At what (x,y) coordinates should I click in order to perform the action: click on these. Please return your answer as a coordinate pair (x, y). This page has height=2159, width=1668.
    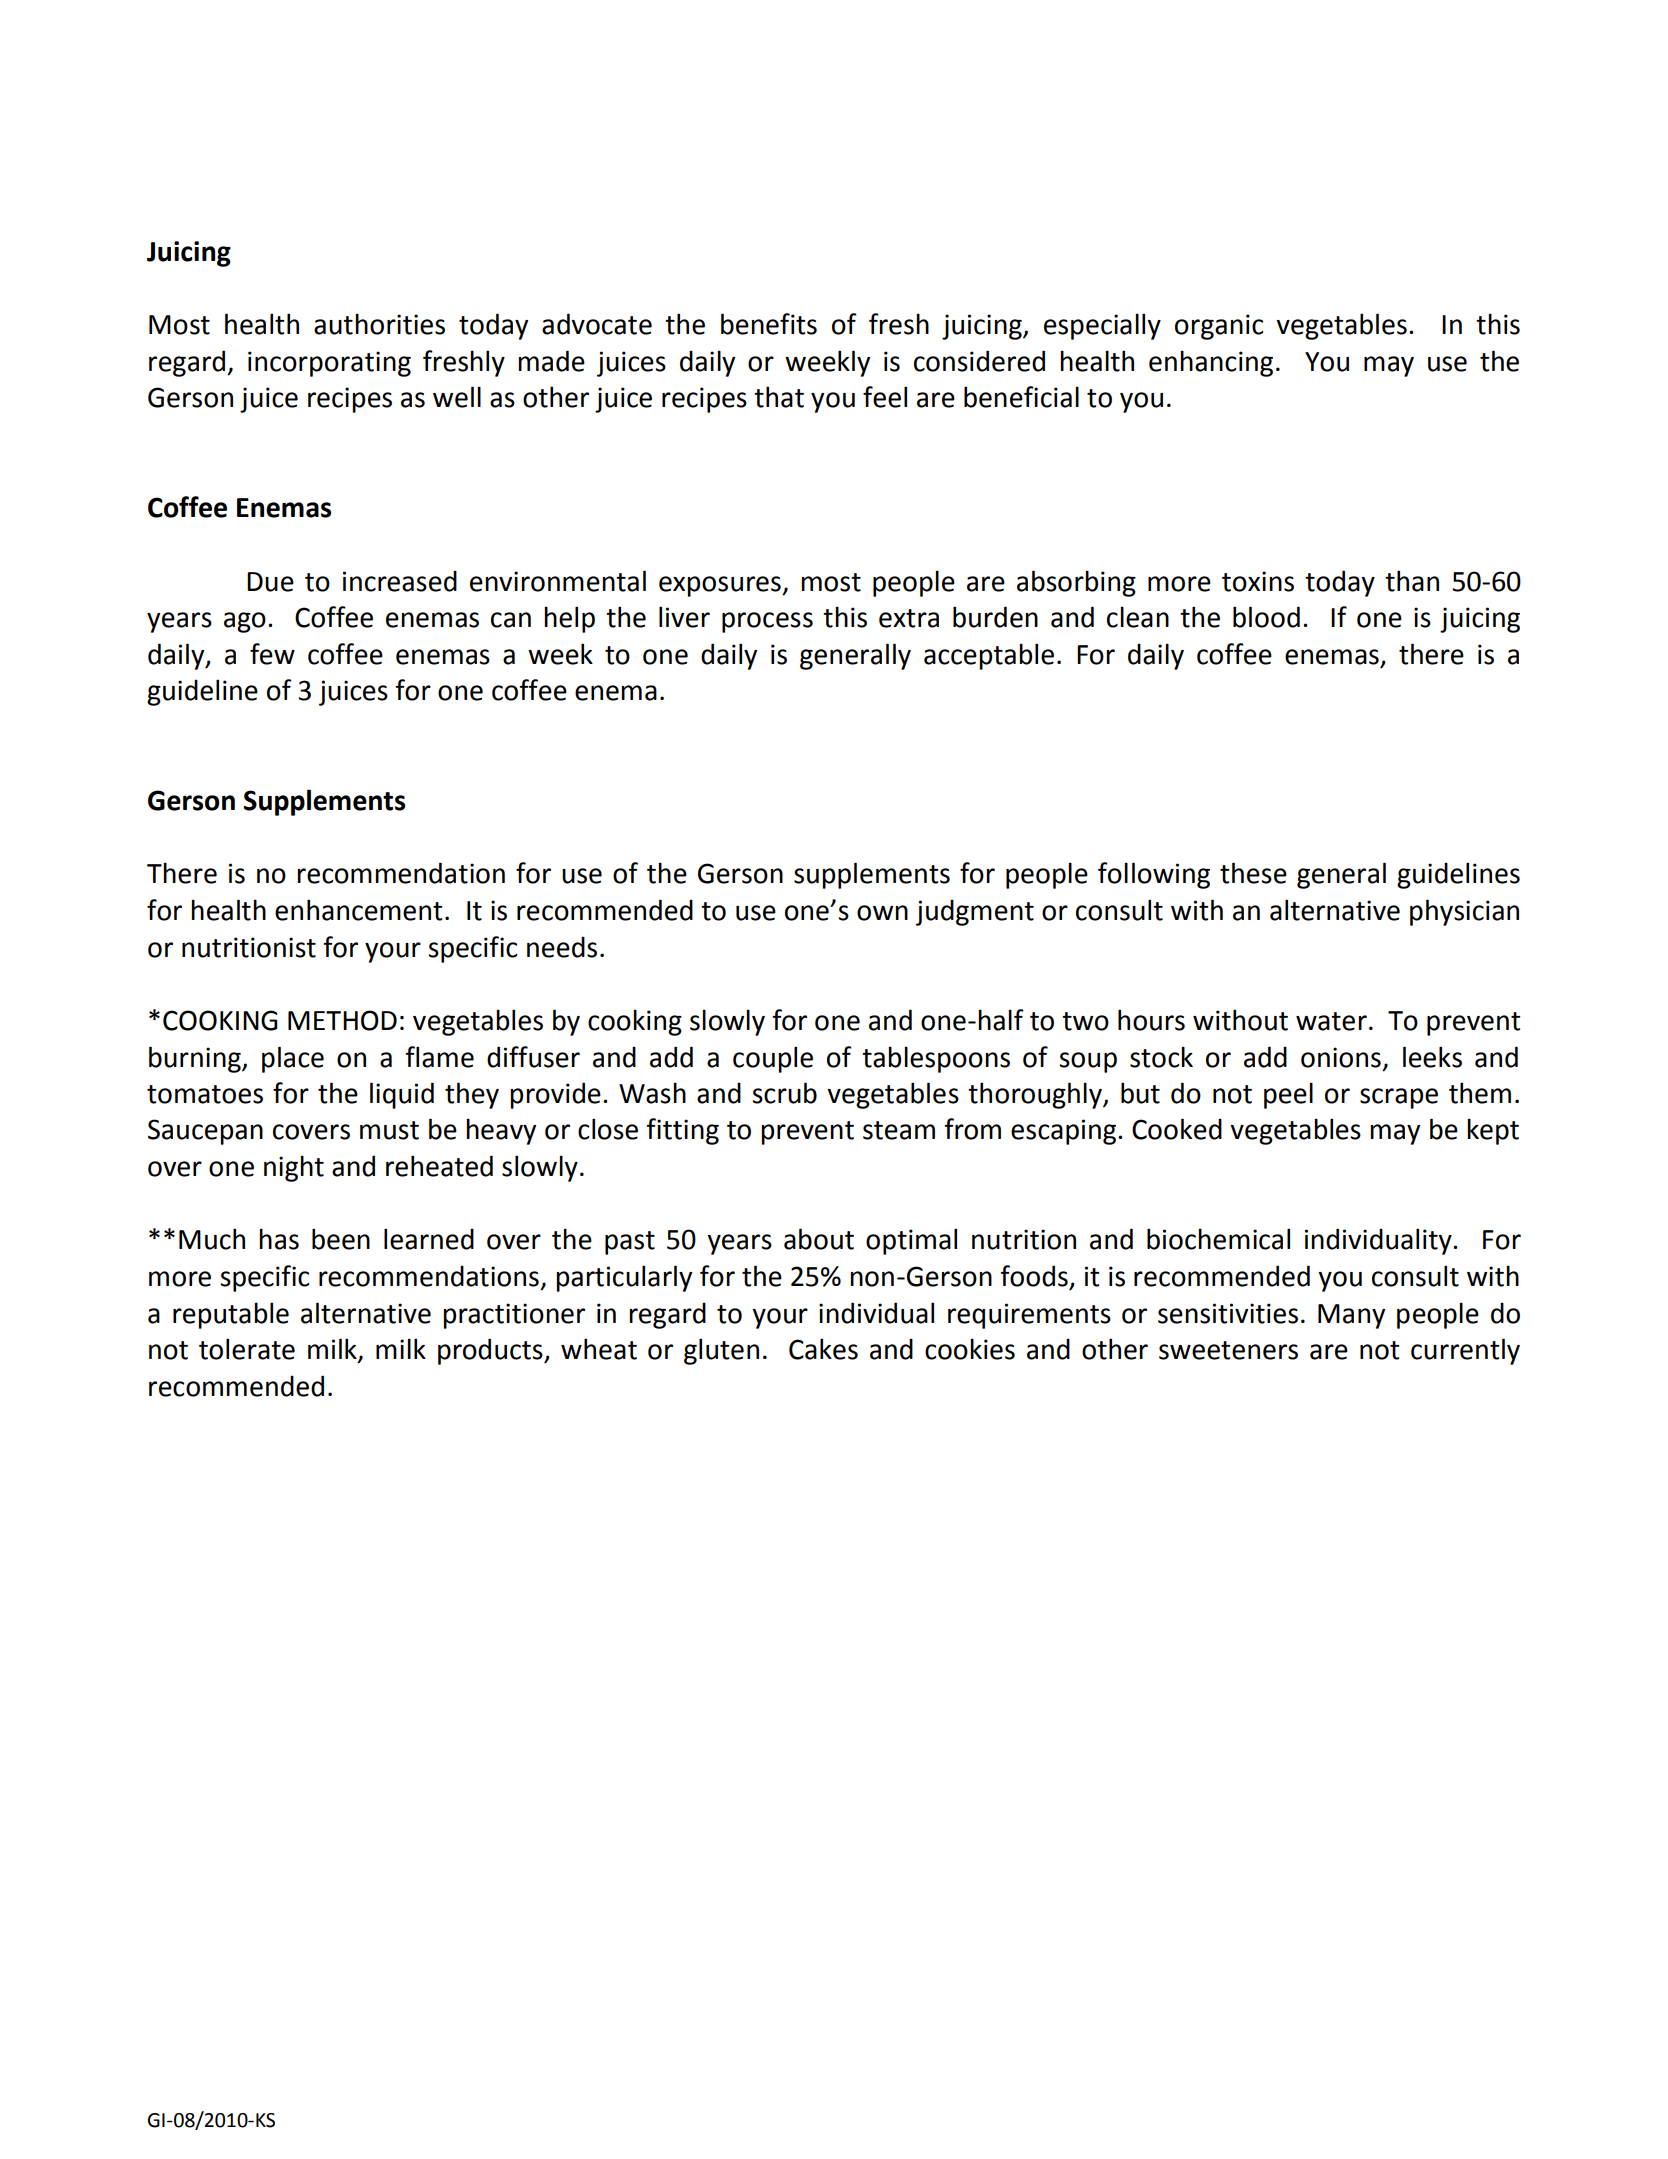
    Looking at the image, I should click on (1253, 873).
